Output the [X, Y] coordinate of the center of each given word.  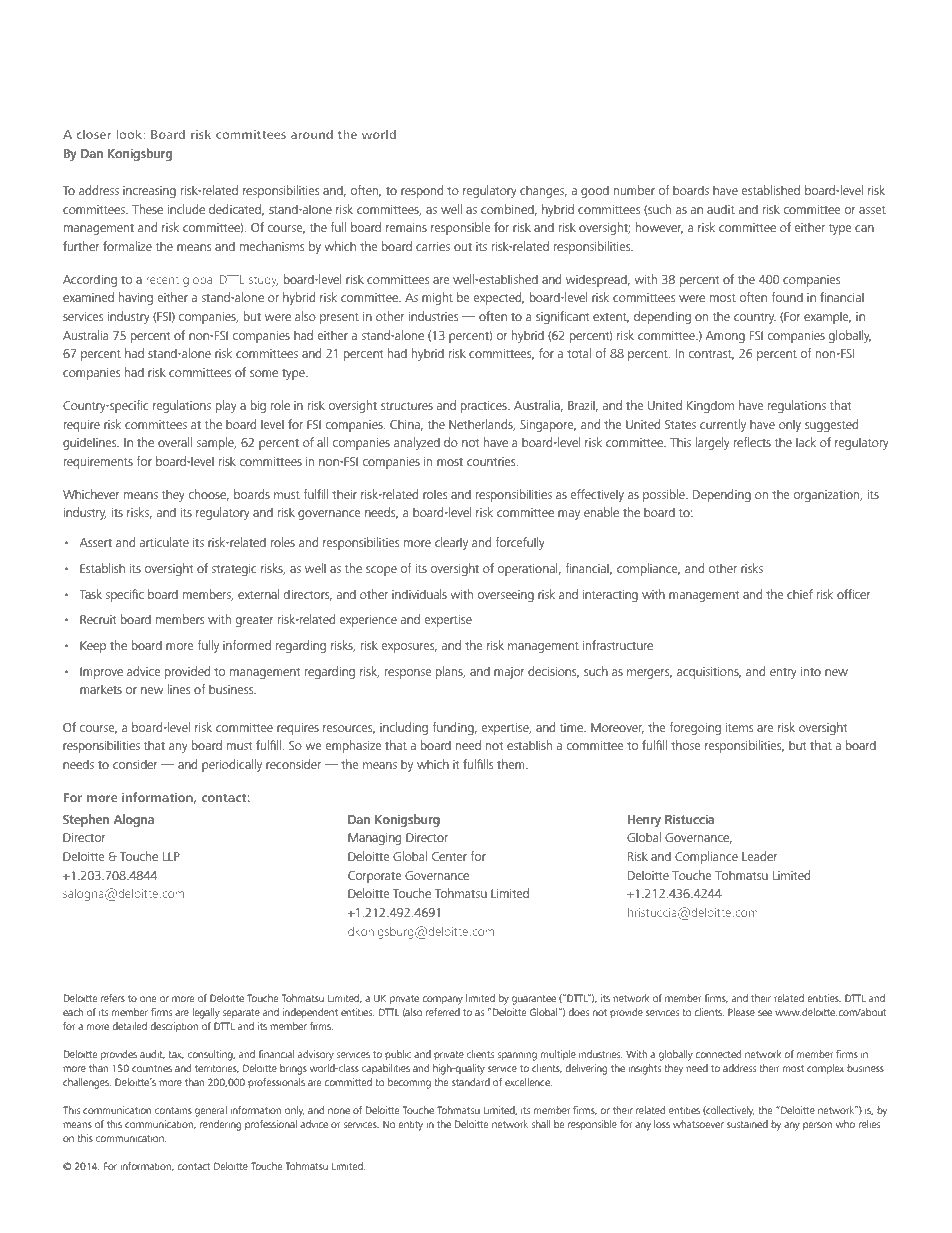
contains [173, 1110]
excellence [528, 1082]
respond [422, 191]
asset [872, 210]
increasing [149, 192]
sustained [747, 1124]
